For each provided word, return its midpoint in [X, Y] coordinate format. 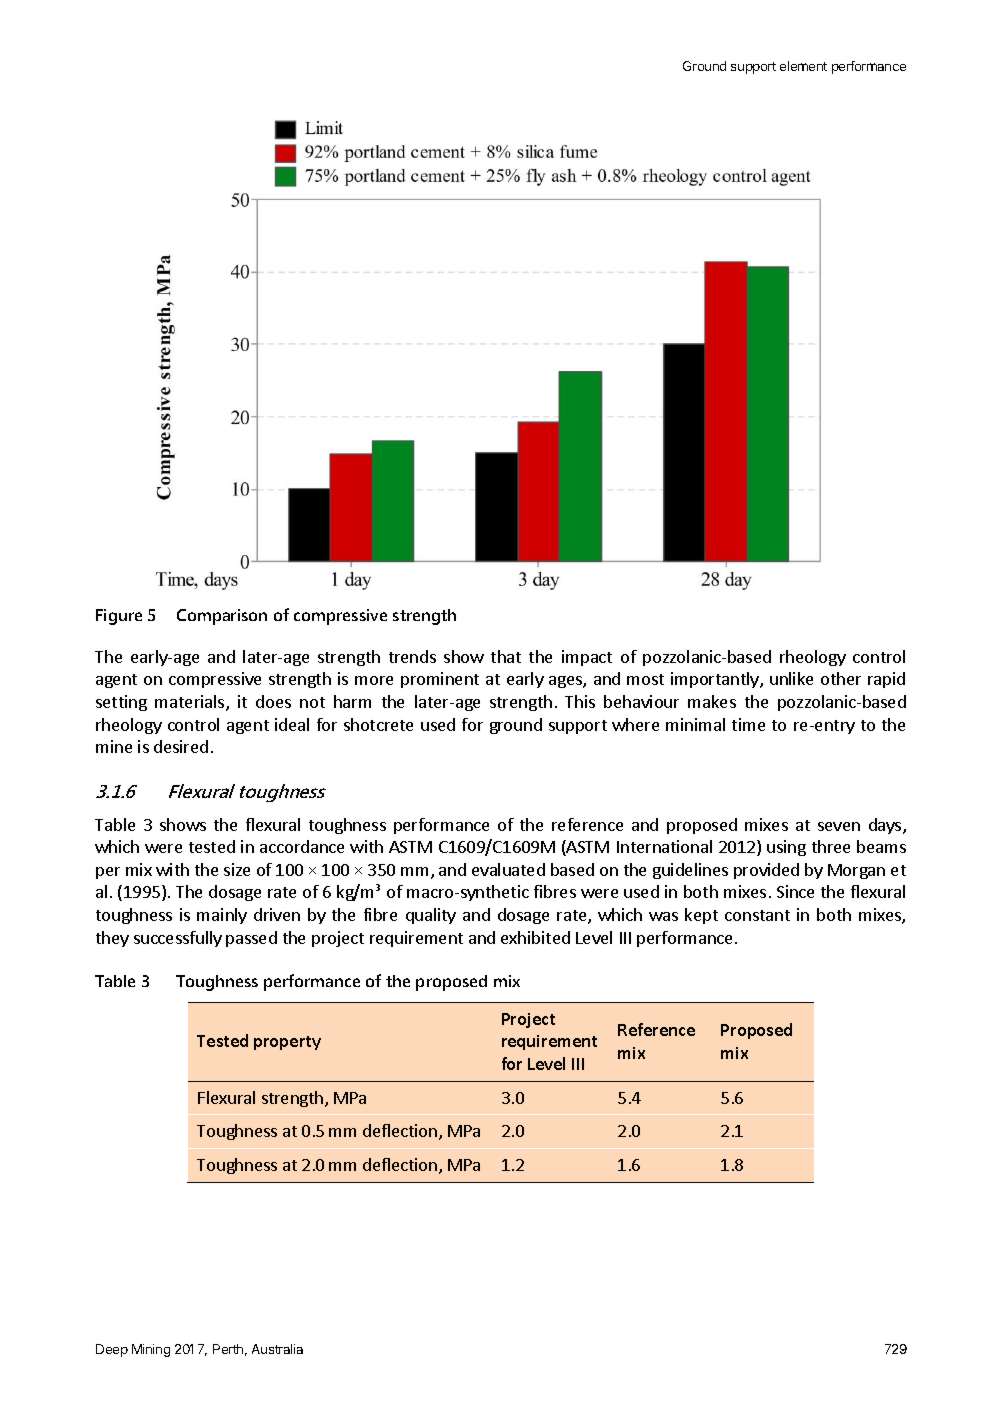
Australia [277, 1349]
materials [191, 703]
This [580, 701]
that [506, 656]
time [748, 724]
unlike [791, 678]
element [803, 66]
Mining [151, 1350]
